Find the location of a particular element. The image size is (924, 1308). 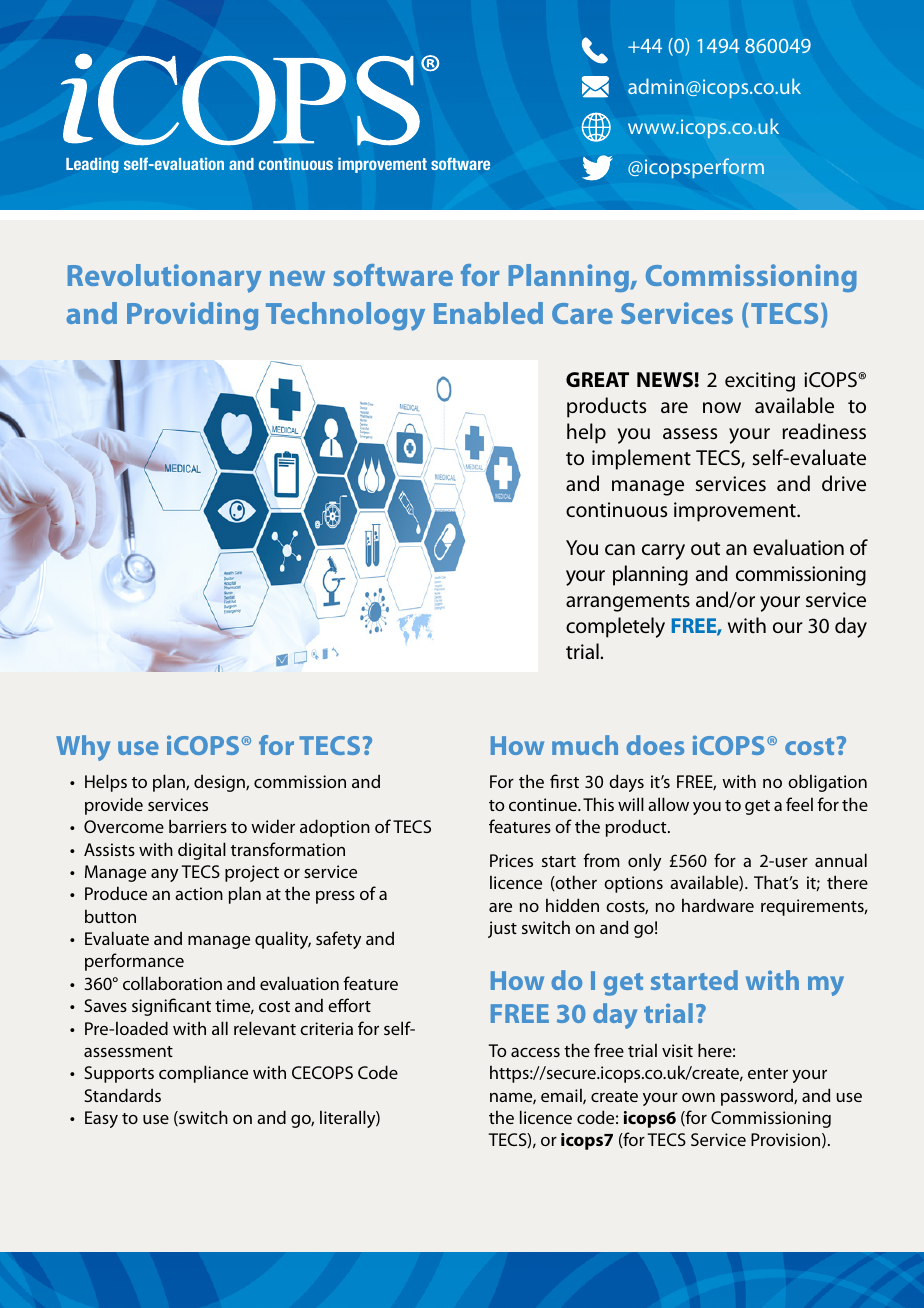

Leading is located at coordinates (92, 165).
